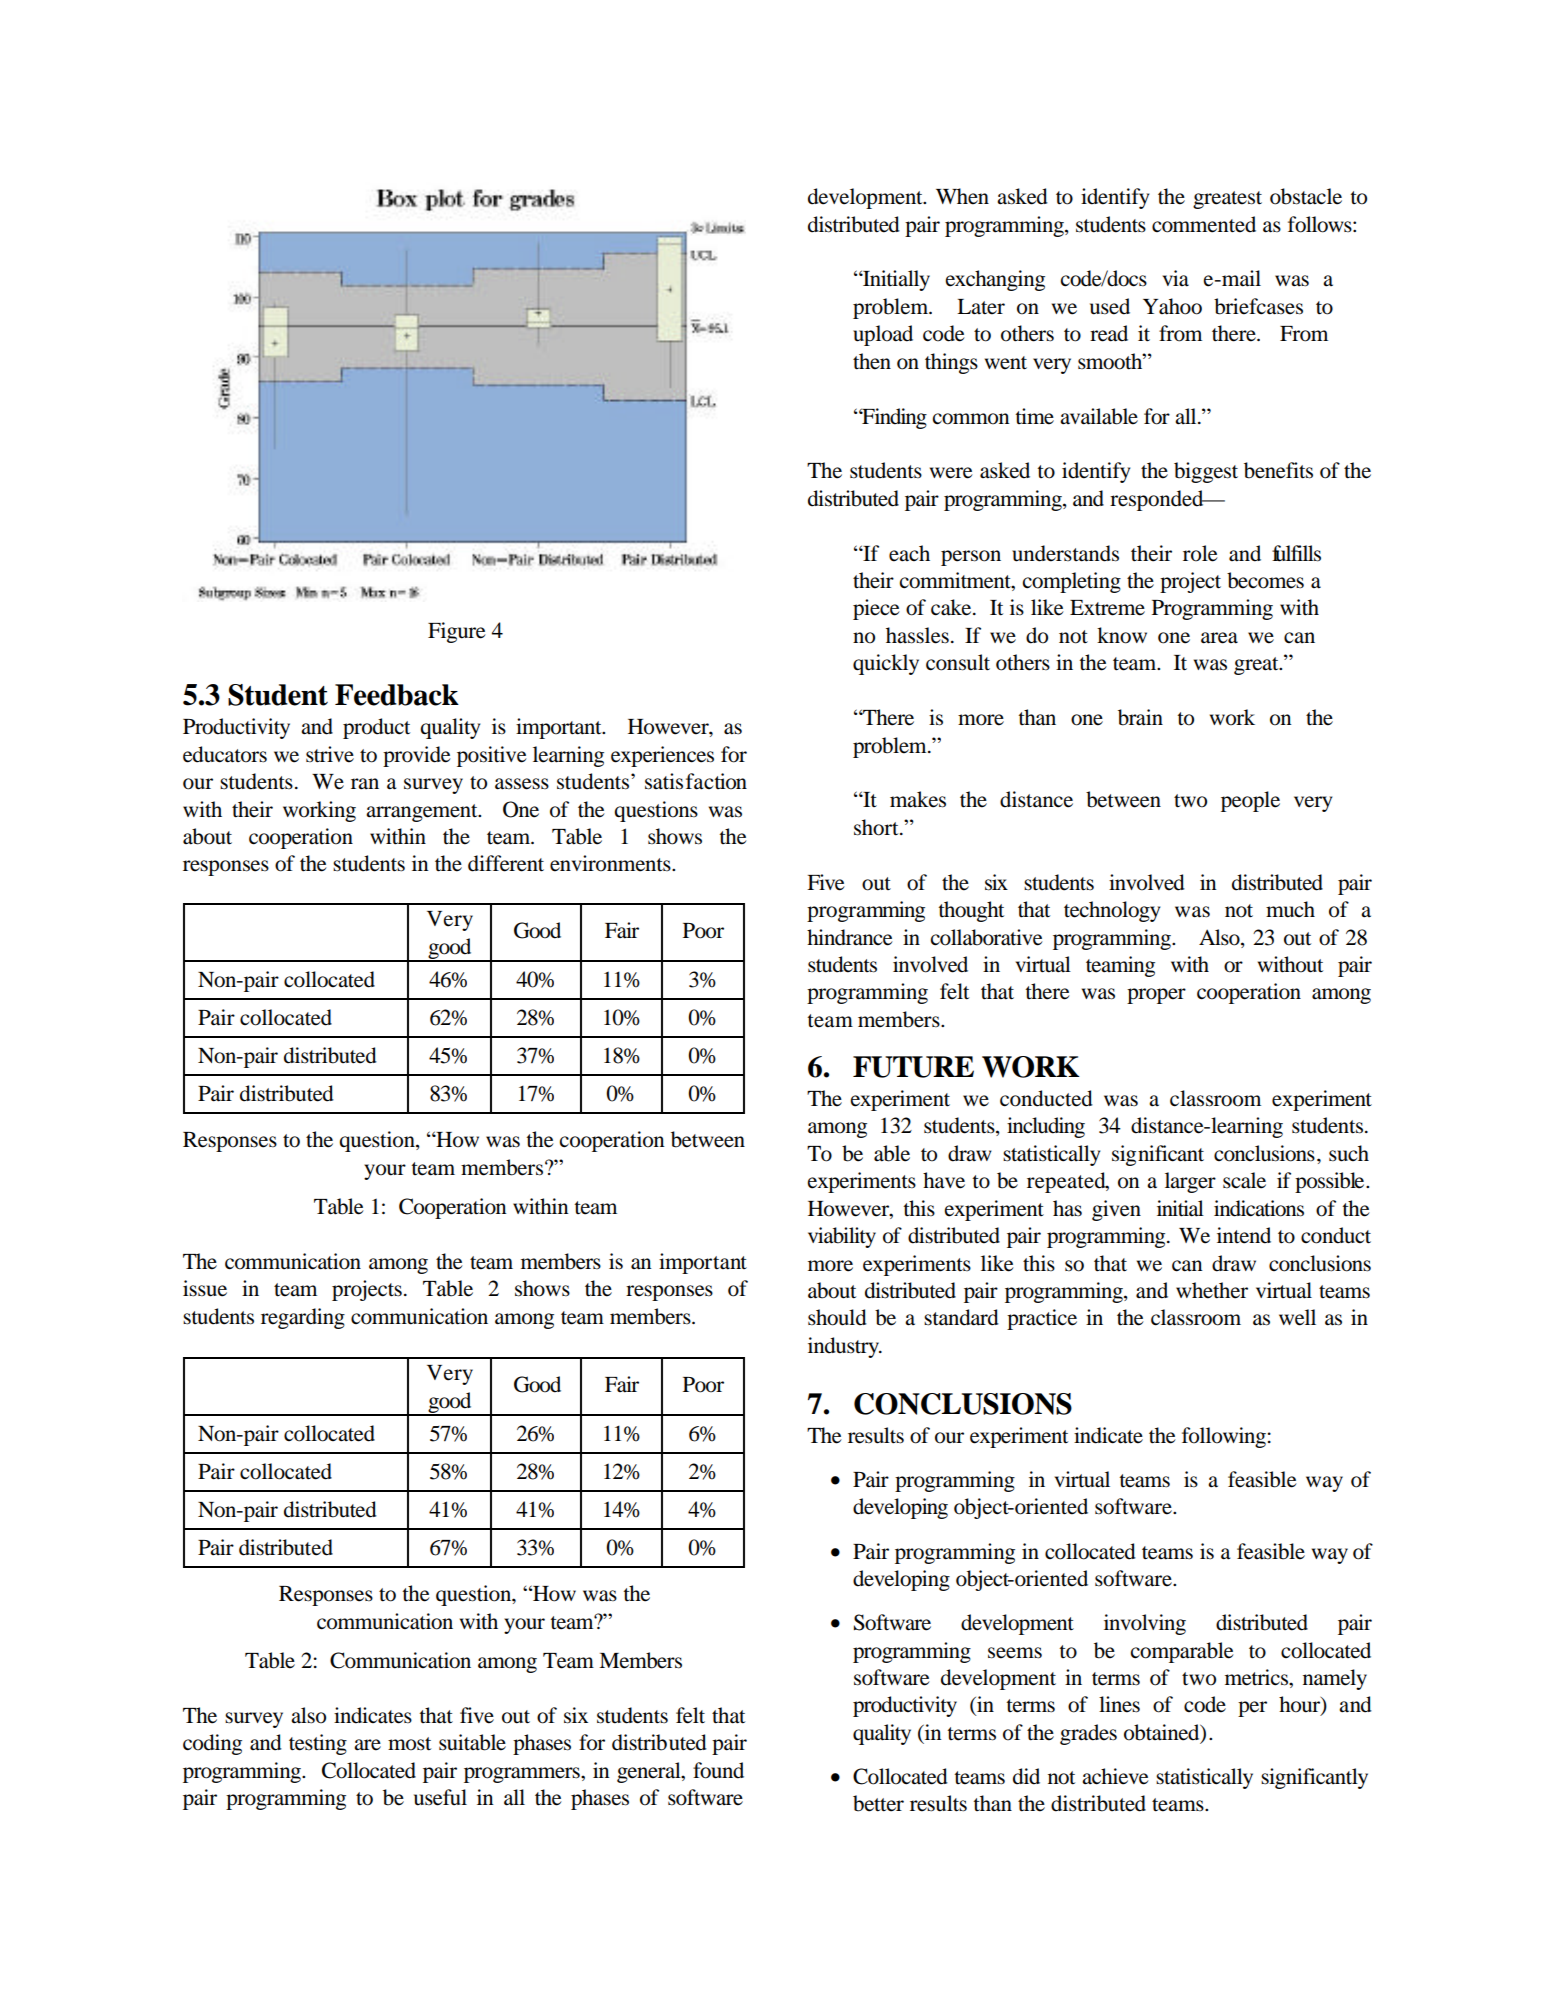  Describe the element at coordinates (303, 1318) in the document. I see `regarding` at that location.
